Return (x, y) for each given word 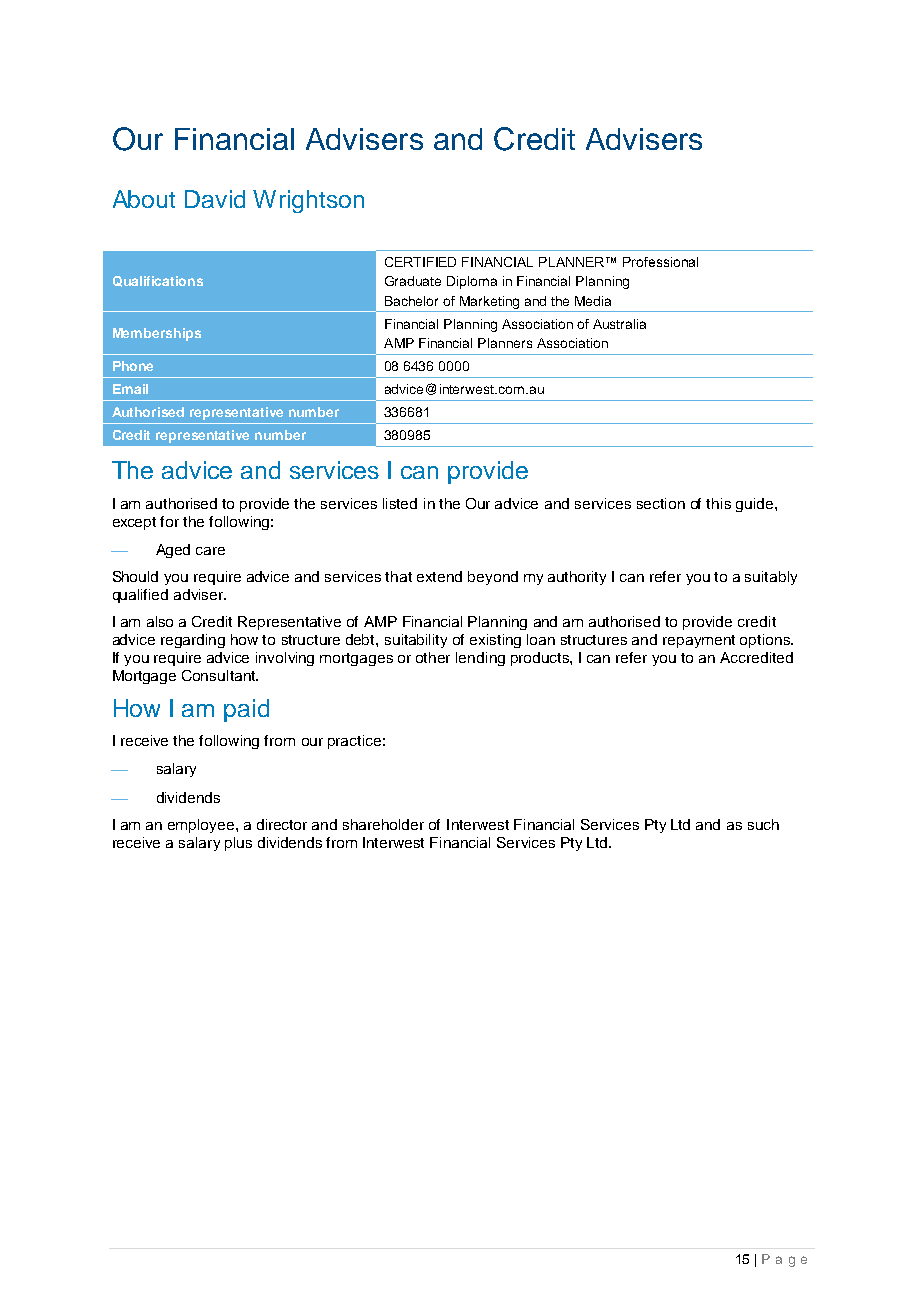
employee (202, 826)
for (169, 521)
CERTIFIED (420, 262)
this (718, 503)
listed (400, 503)
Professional (660, 262)
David (215, 199)
